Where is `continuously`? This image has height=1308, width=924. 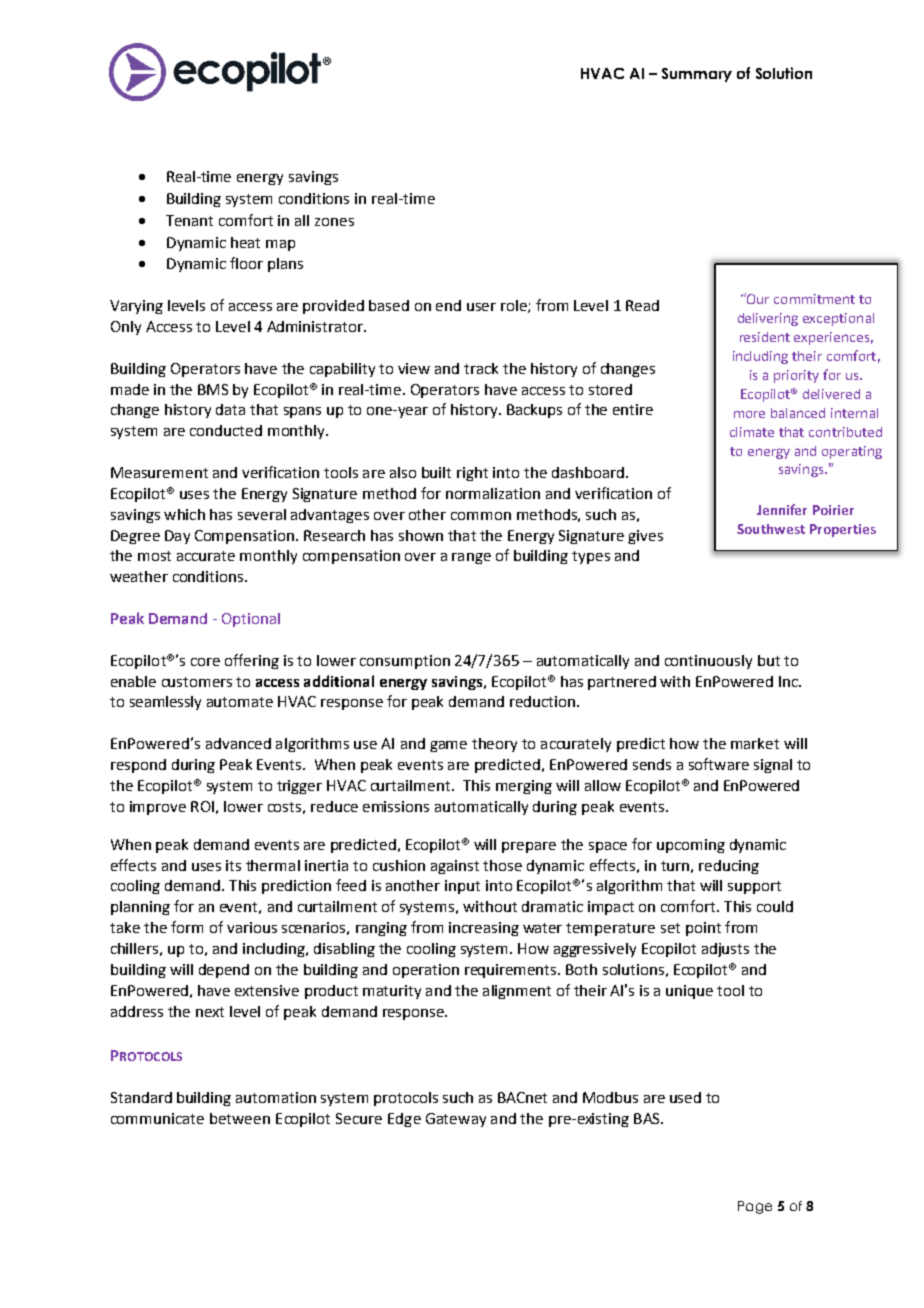
continuously is located at coordinates (708, 662).
